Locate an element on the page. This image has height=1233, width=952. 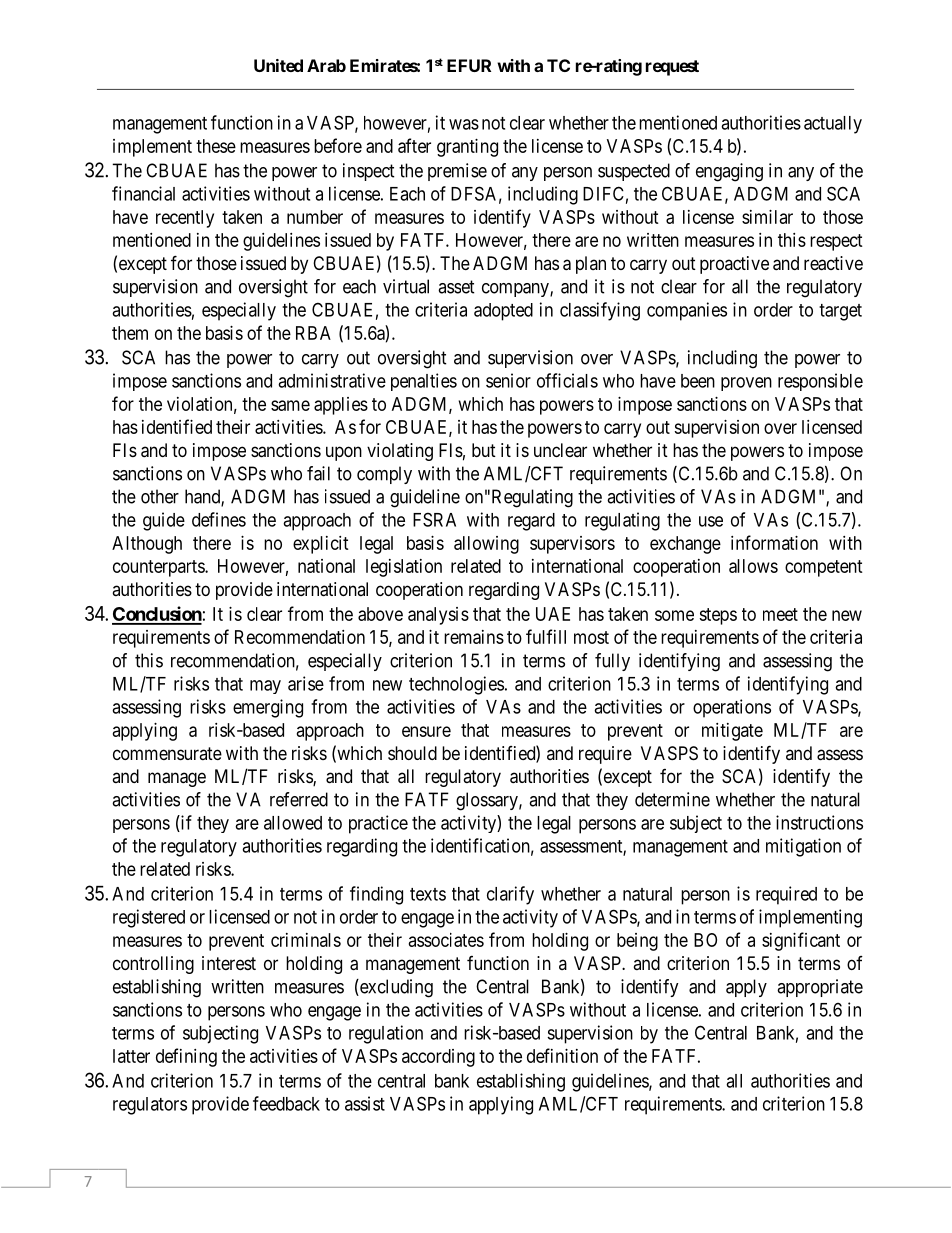
these is located at coordinates (216, 146).
